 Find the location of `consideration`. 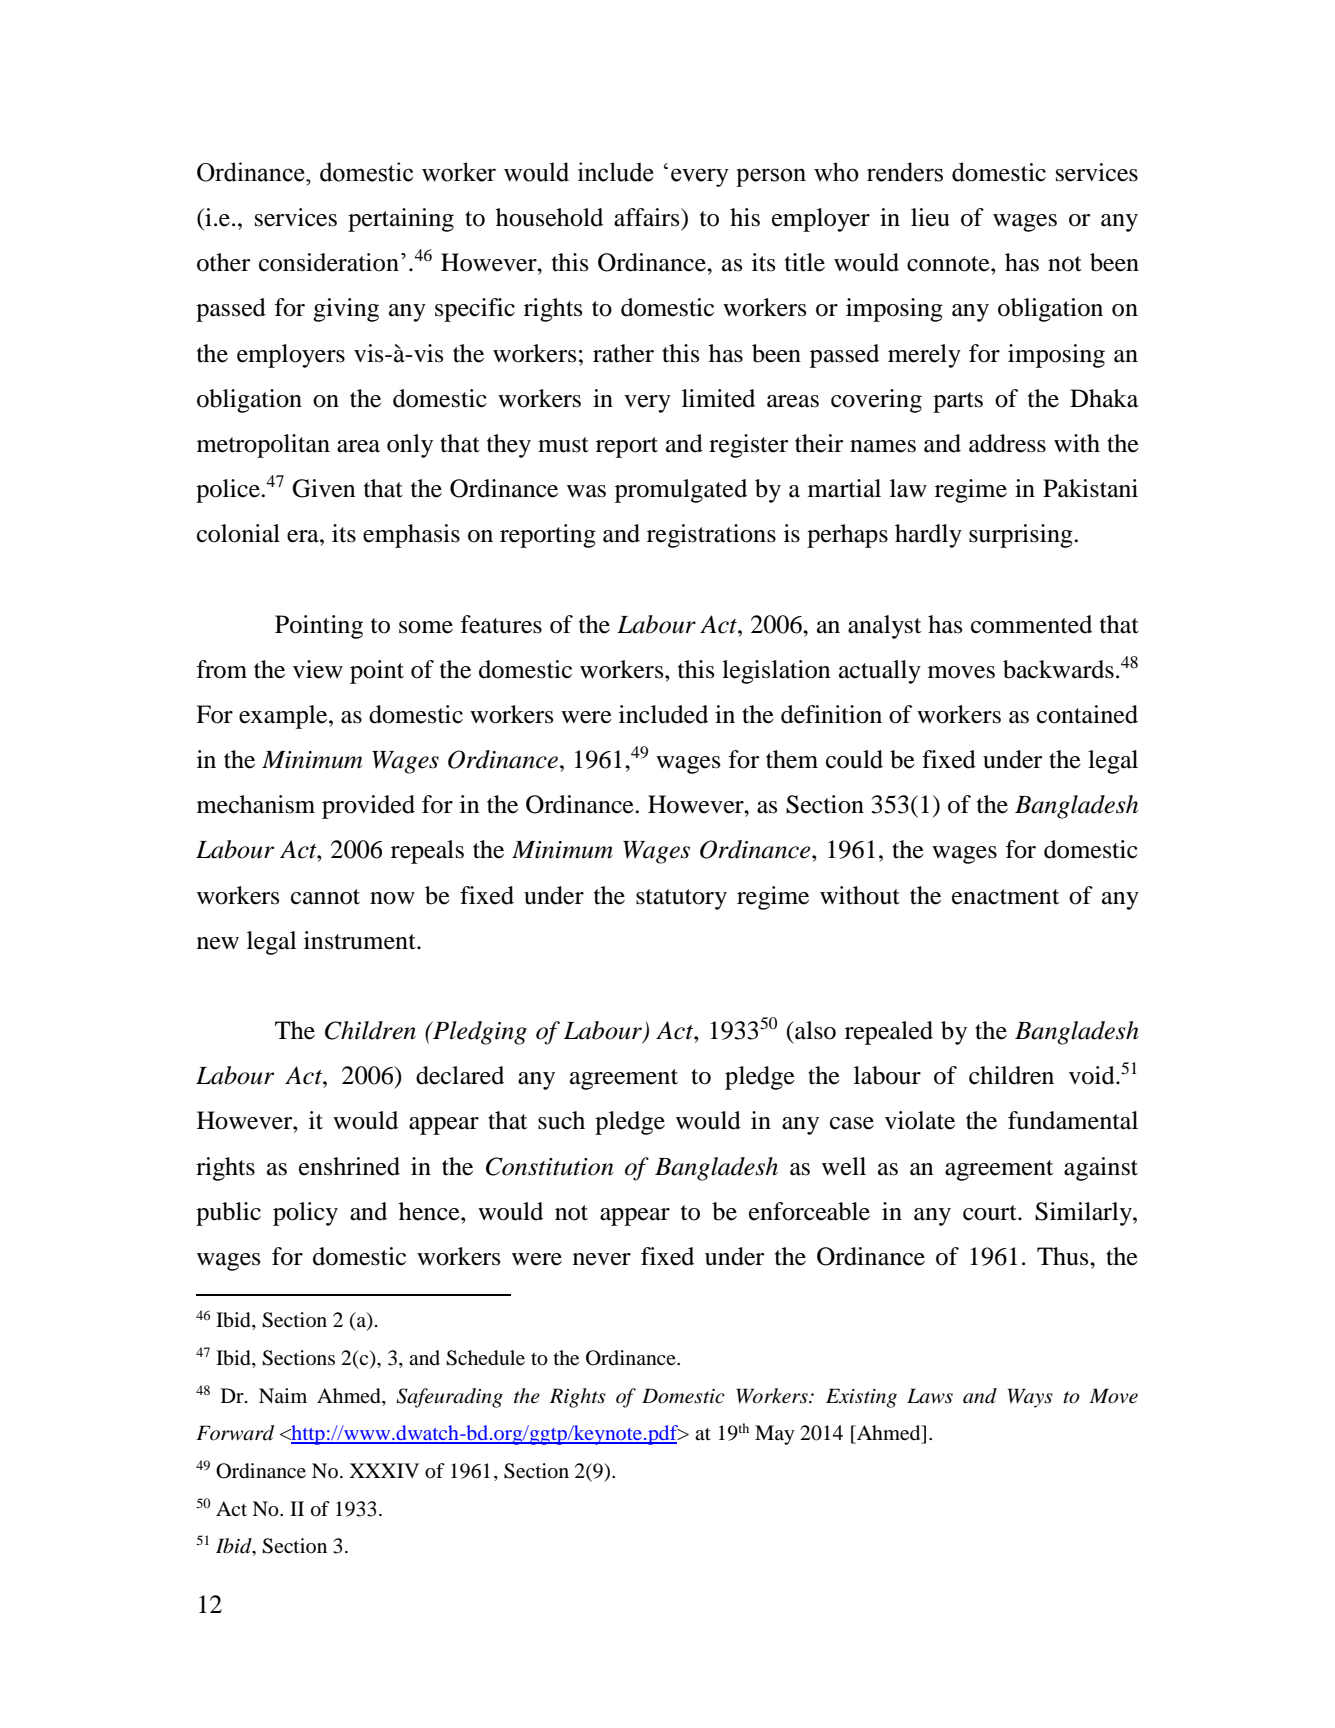

consideration is located at coordinates (329, 262).
